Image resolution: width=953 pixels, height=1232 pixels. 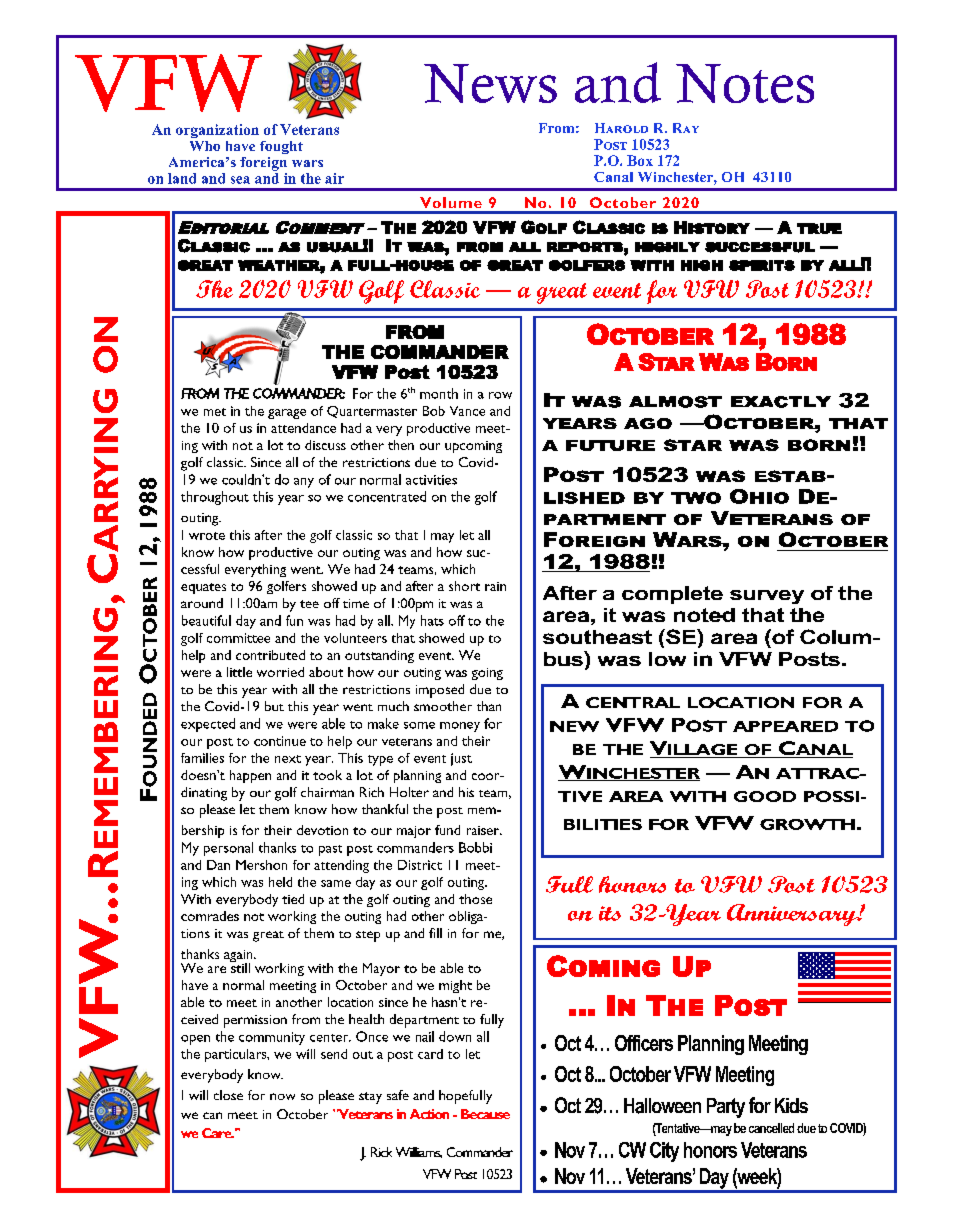 I want to click on fought, so click(x=281, y=147).
